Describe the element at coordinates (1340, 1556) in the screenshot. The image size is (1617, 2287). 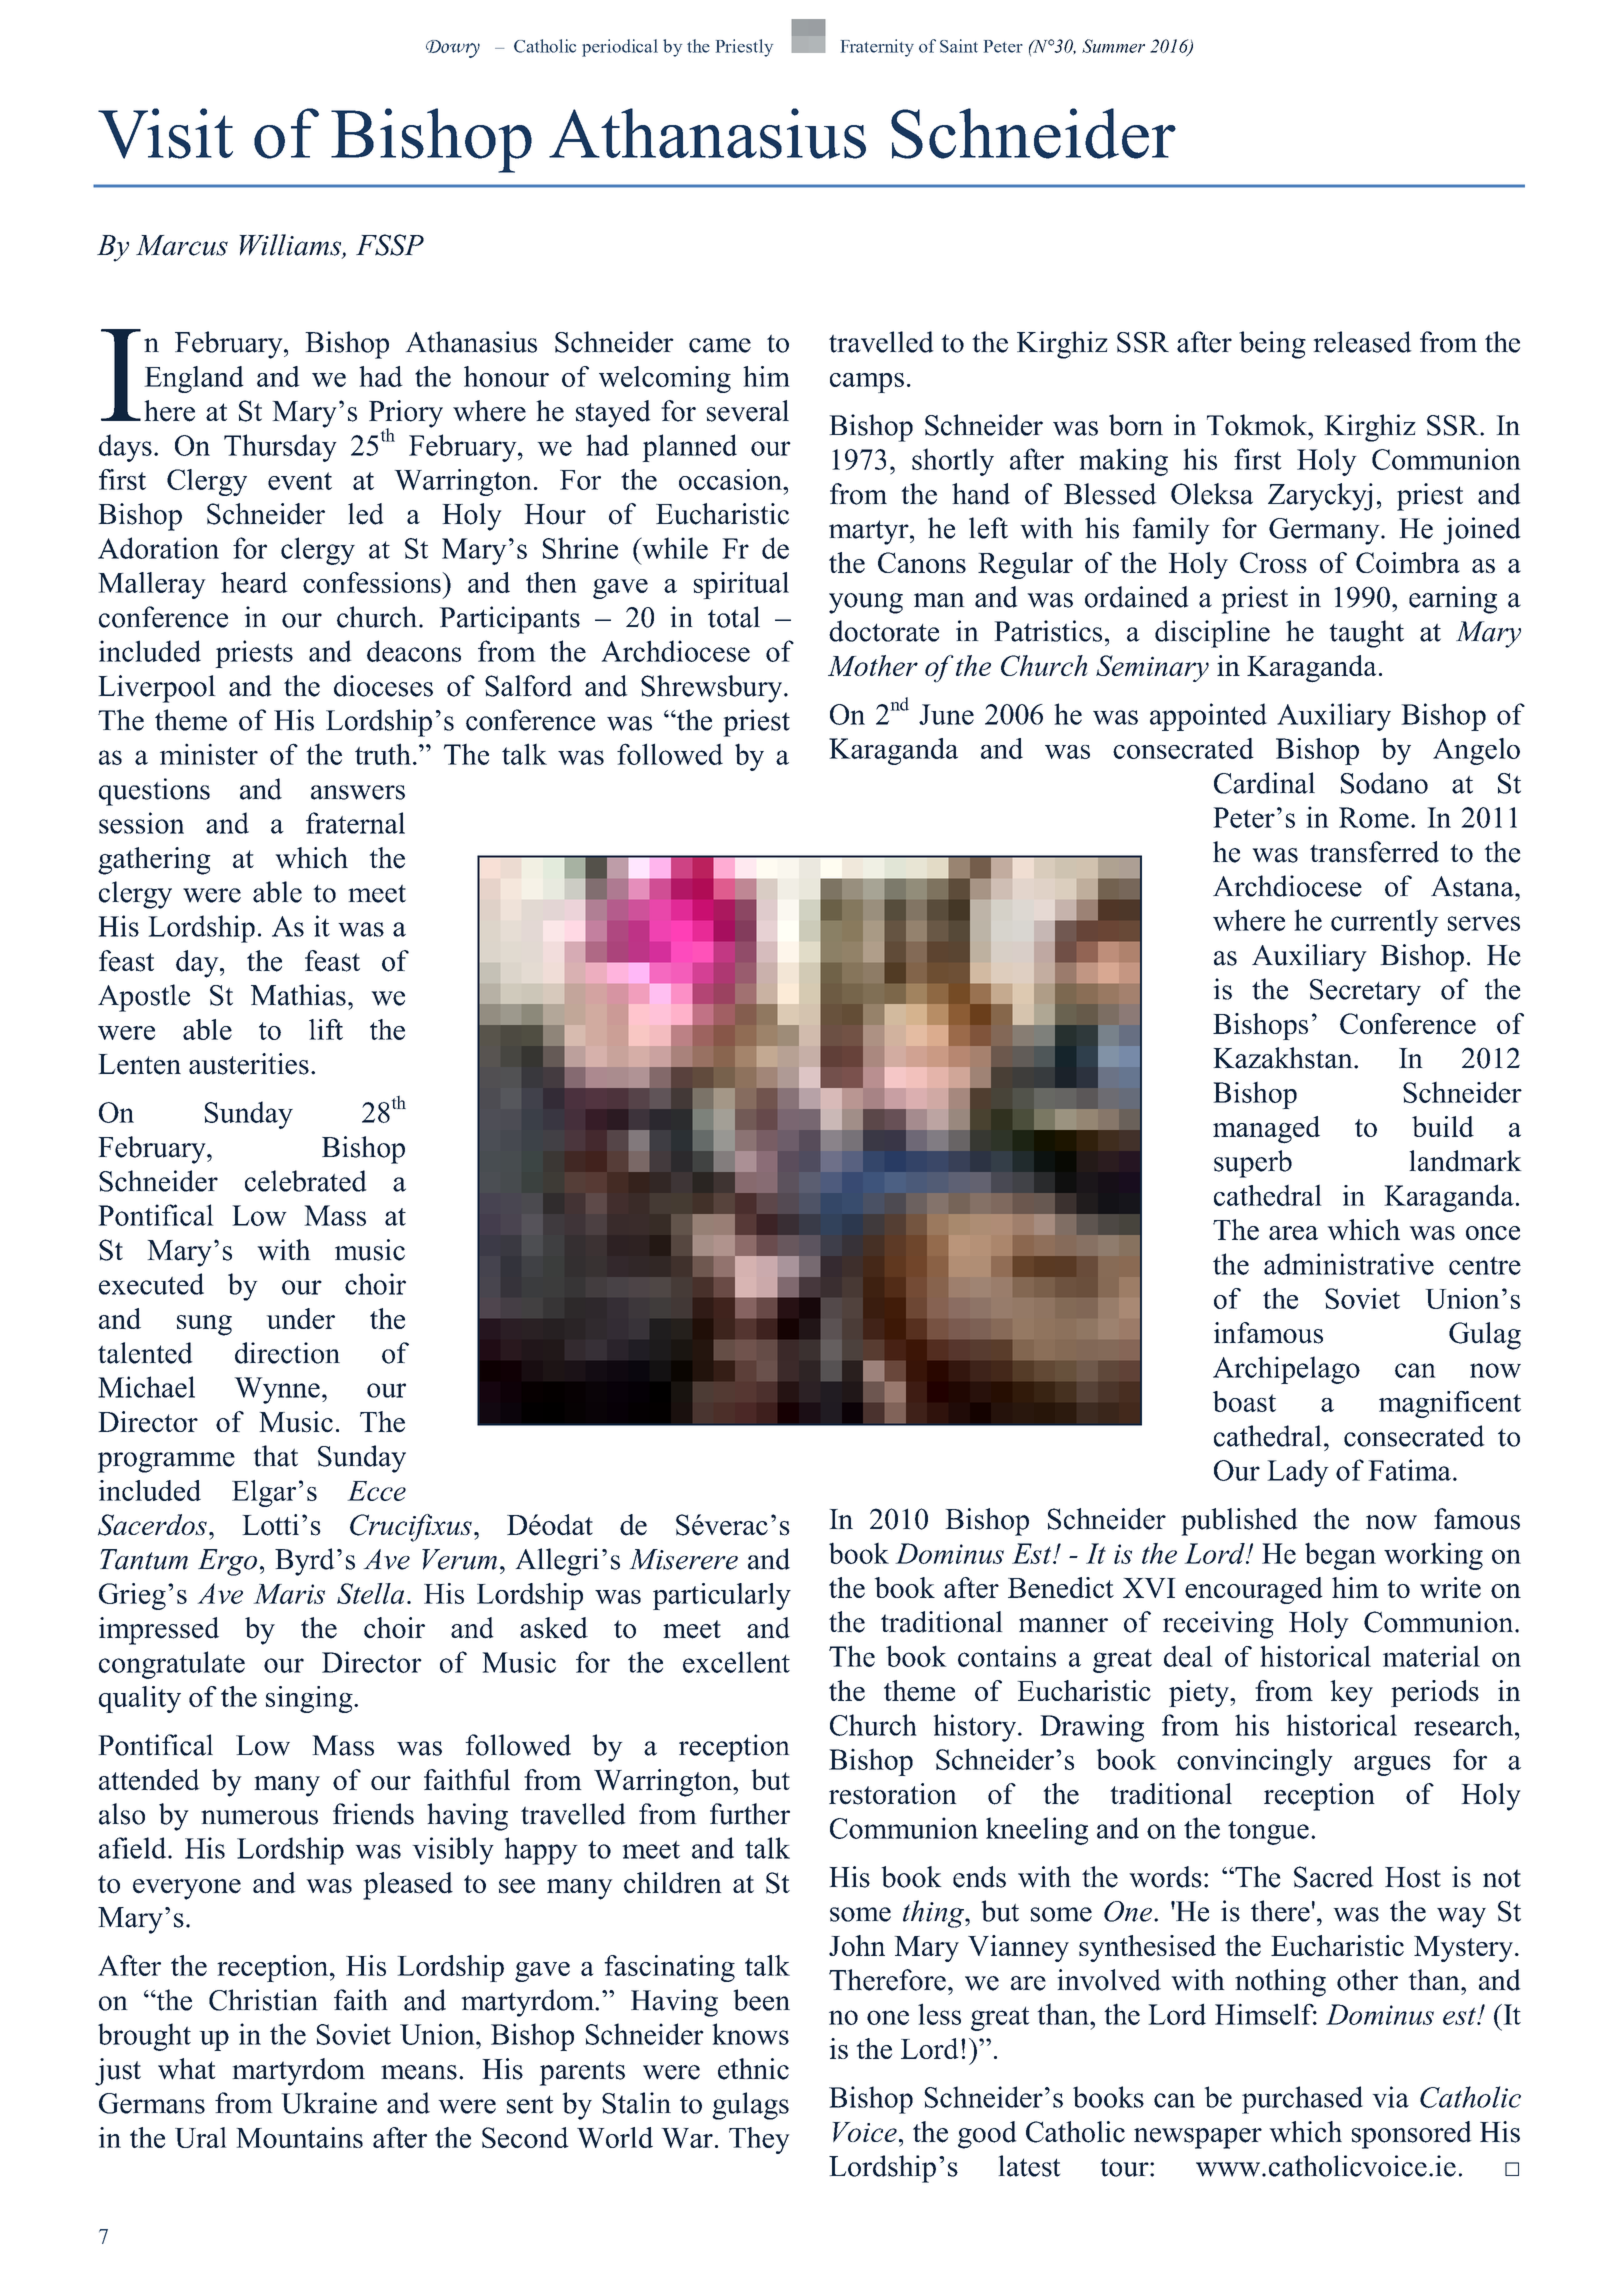
I see `began` at that location.
